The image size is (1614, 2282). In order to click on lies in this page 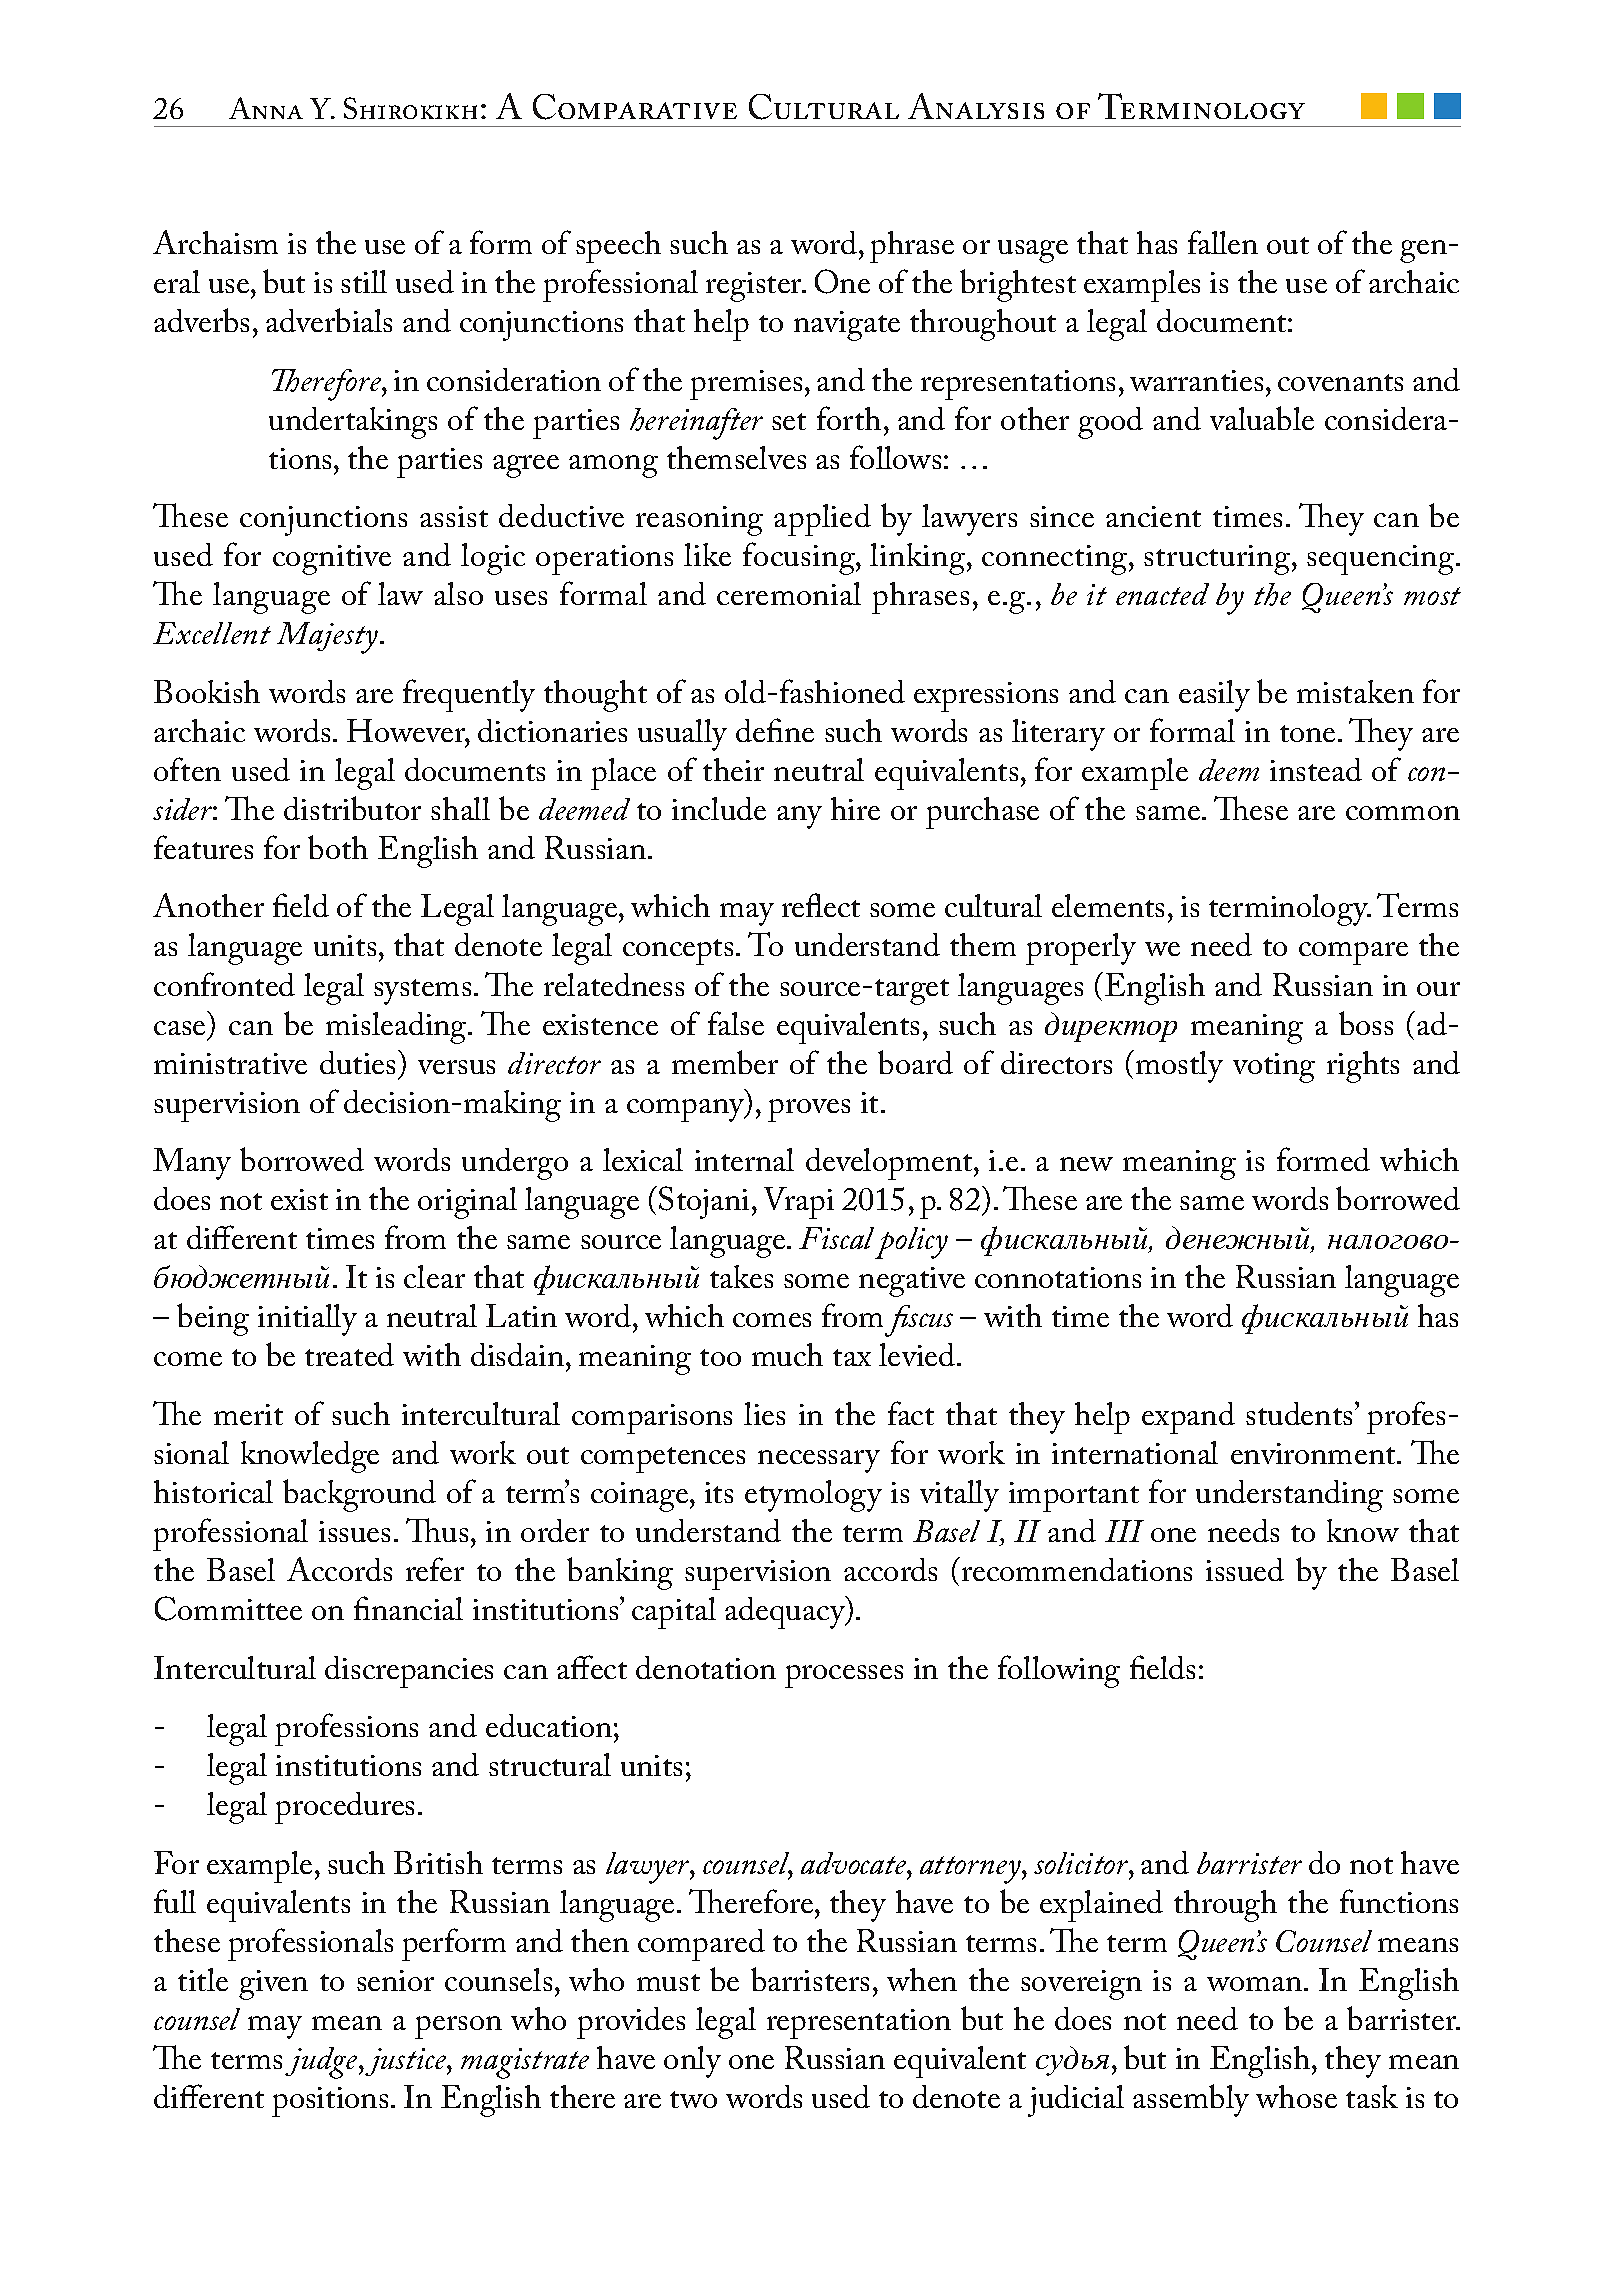, I will do `click(764, 1413)`.
